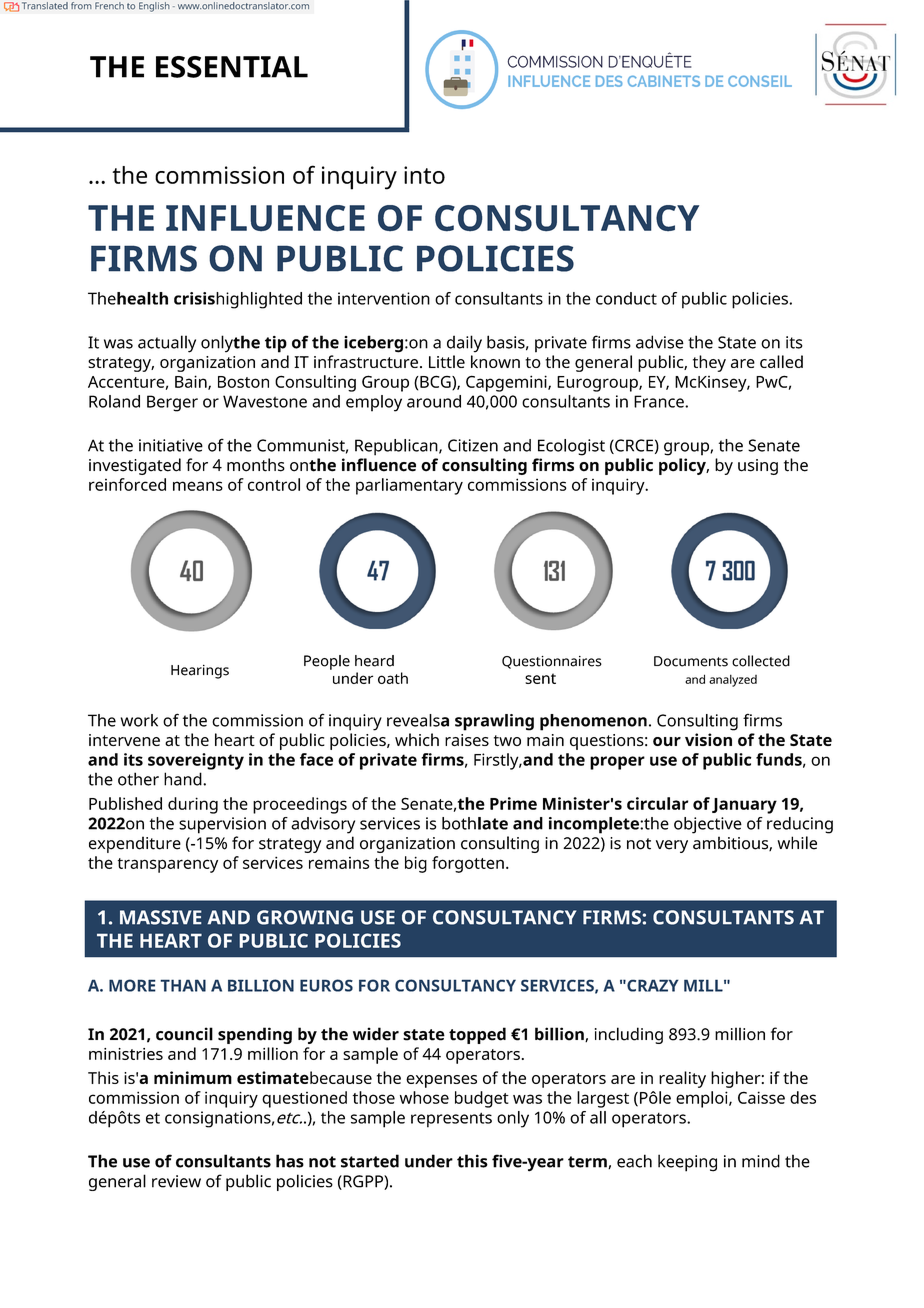 The image size is (924, 1308). I want to click on big, so click(416, 864).
